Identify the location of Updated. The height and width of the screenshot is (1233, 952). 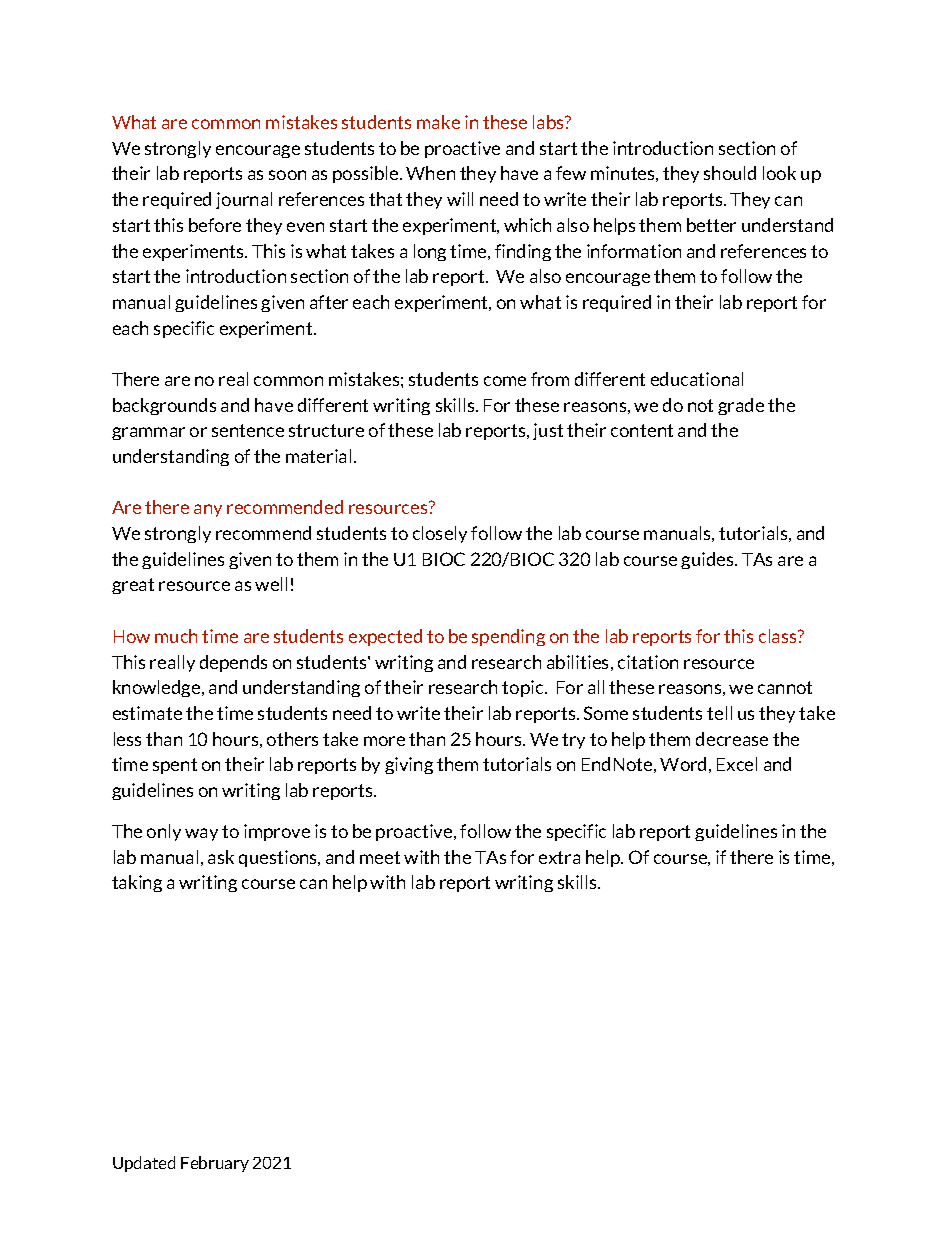
(144, 1164).
